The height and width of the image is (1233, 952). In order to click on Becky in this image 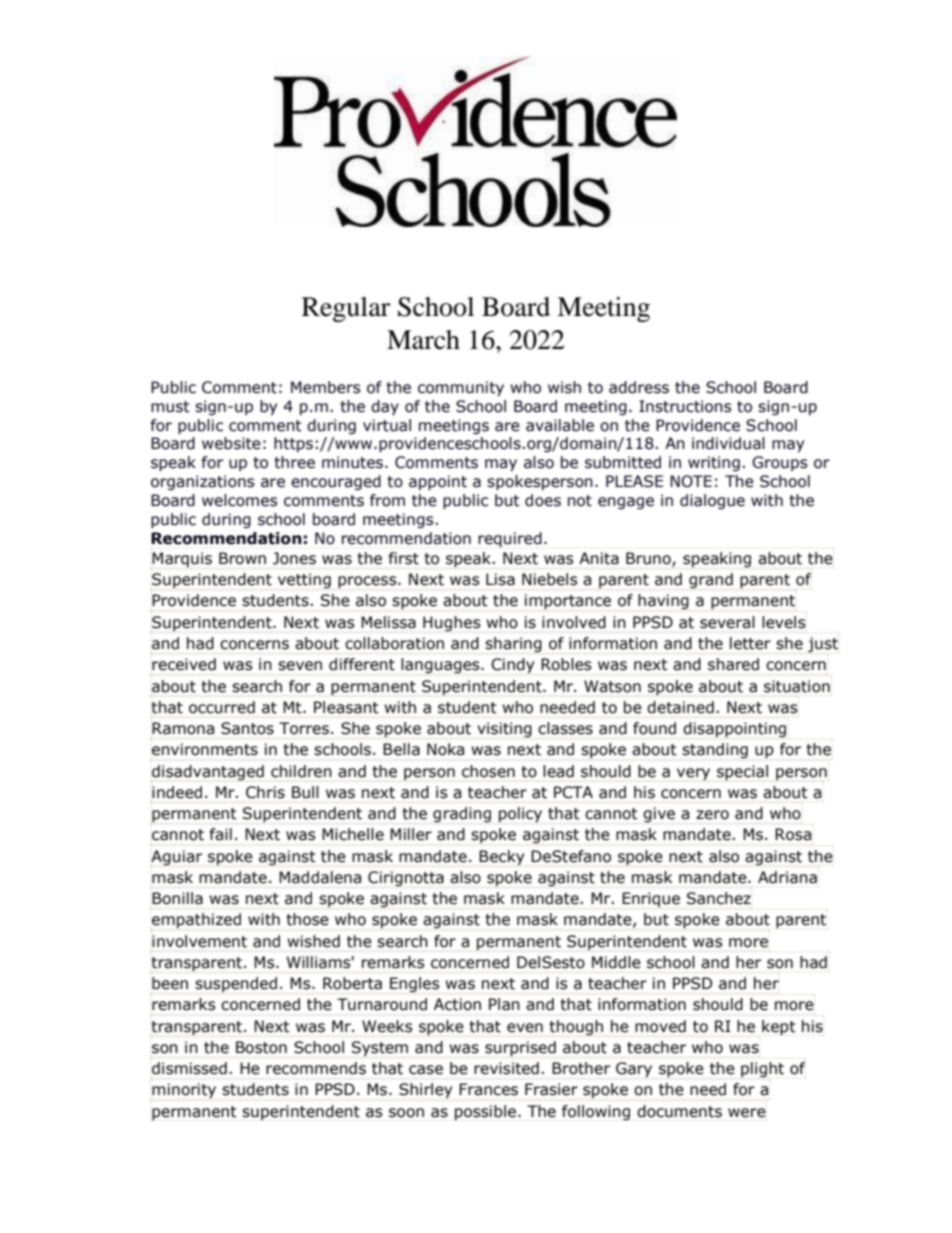, I will do `click(501, 857)`.
